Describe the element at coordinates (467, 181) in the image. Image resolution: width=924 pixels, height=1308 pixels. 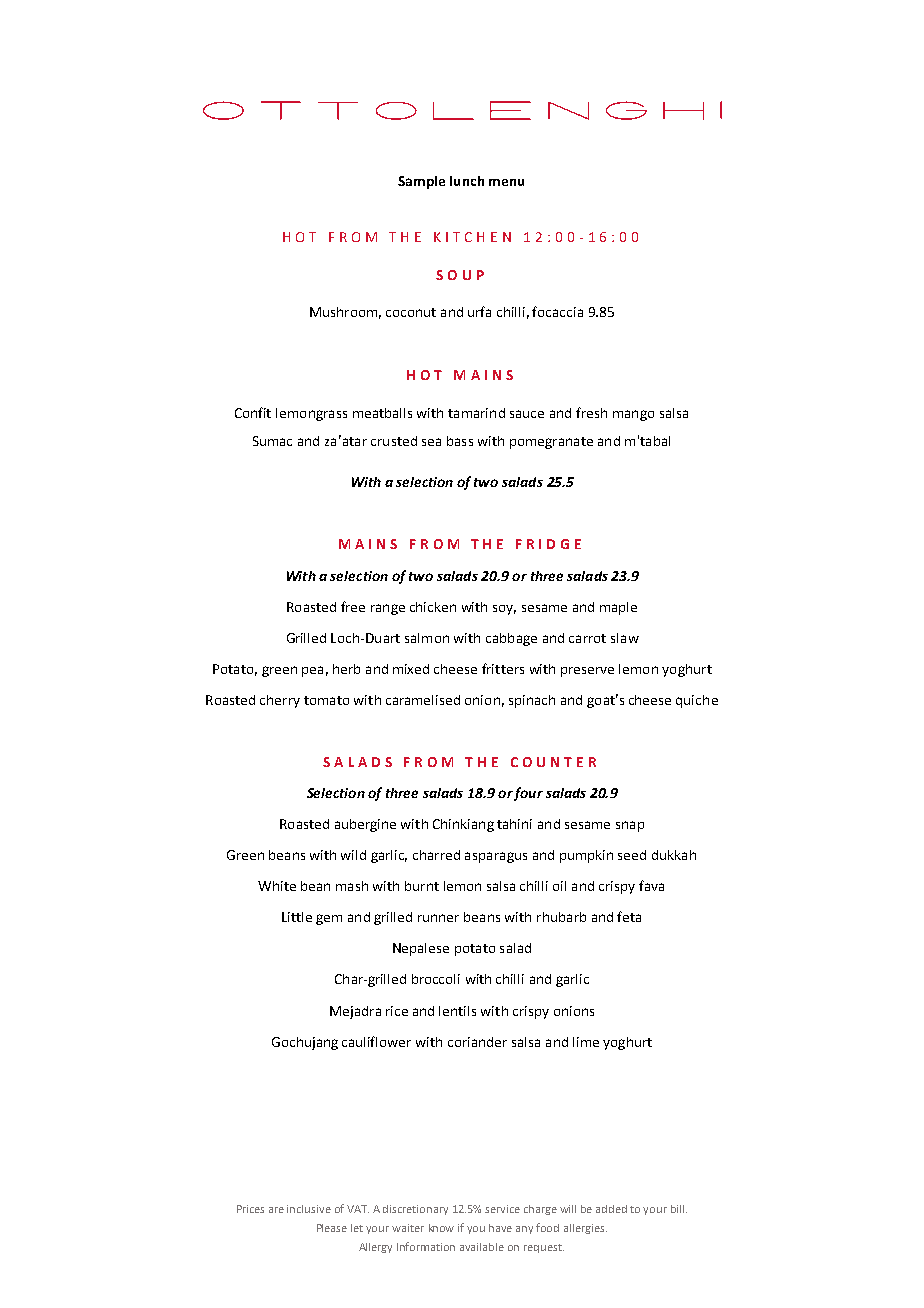
I see `lunch` at that location.
